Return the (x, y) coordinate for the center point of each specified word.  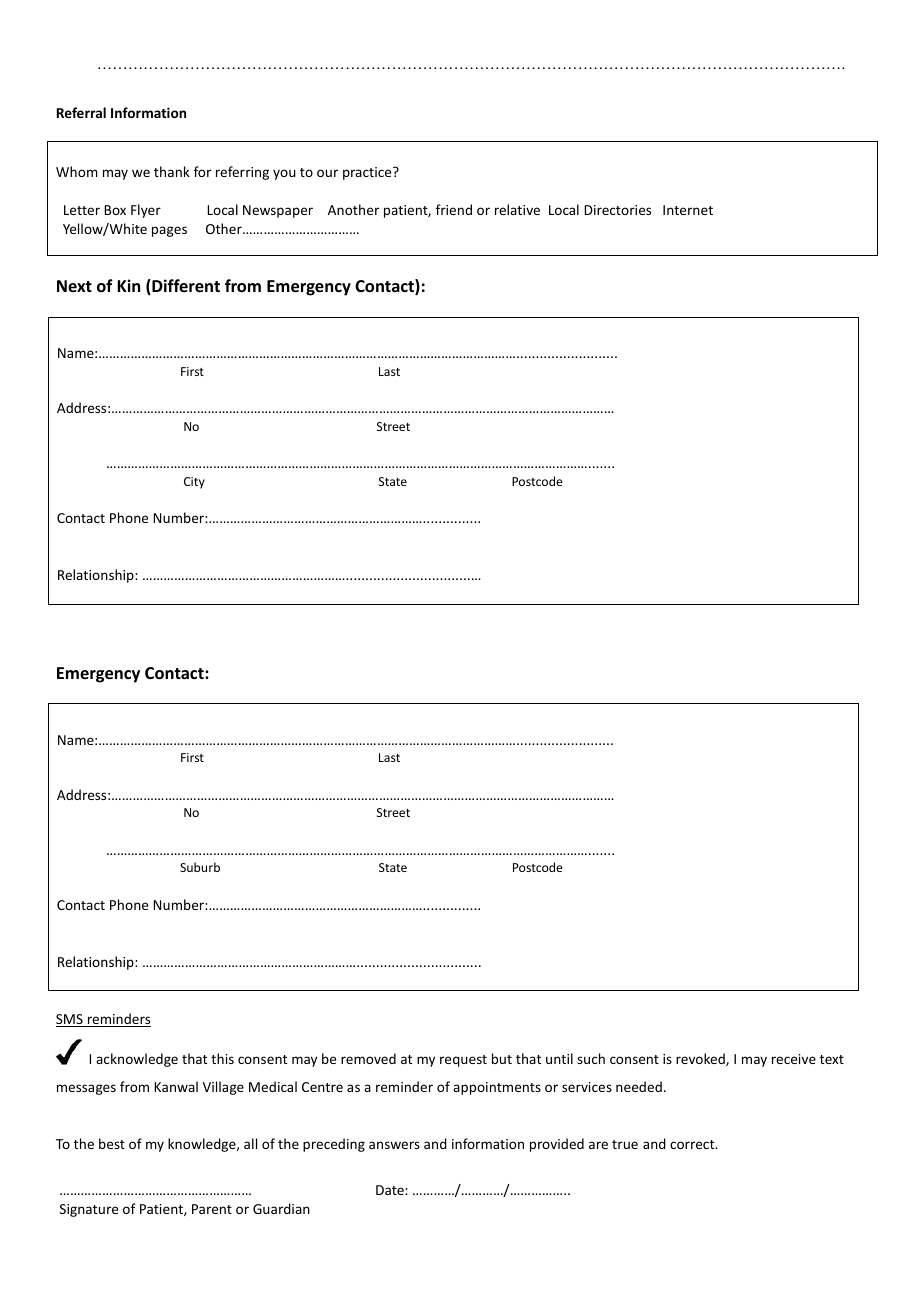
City (194, 483)
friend (454, 209)
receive (794, 1059)
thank (172, 171)
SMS (70, 1020)
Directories (617, 210)
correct (693, 1144)
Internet (688, 210)
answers (394, 1145)
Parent (212, 1209)
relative (517, 209)
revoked (701, 1059)
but (502, 1058)
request (463, 1061)
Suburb (200, 867)
